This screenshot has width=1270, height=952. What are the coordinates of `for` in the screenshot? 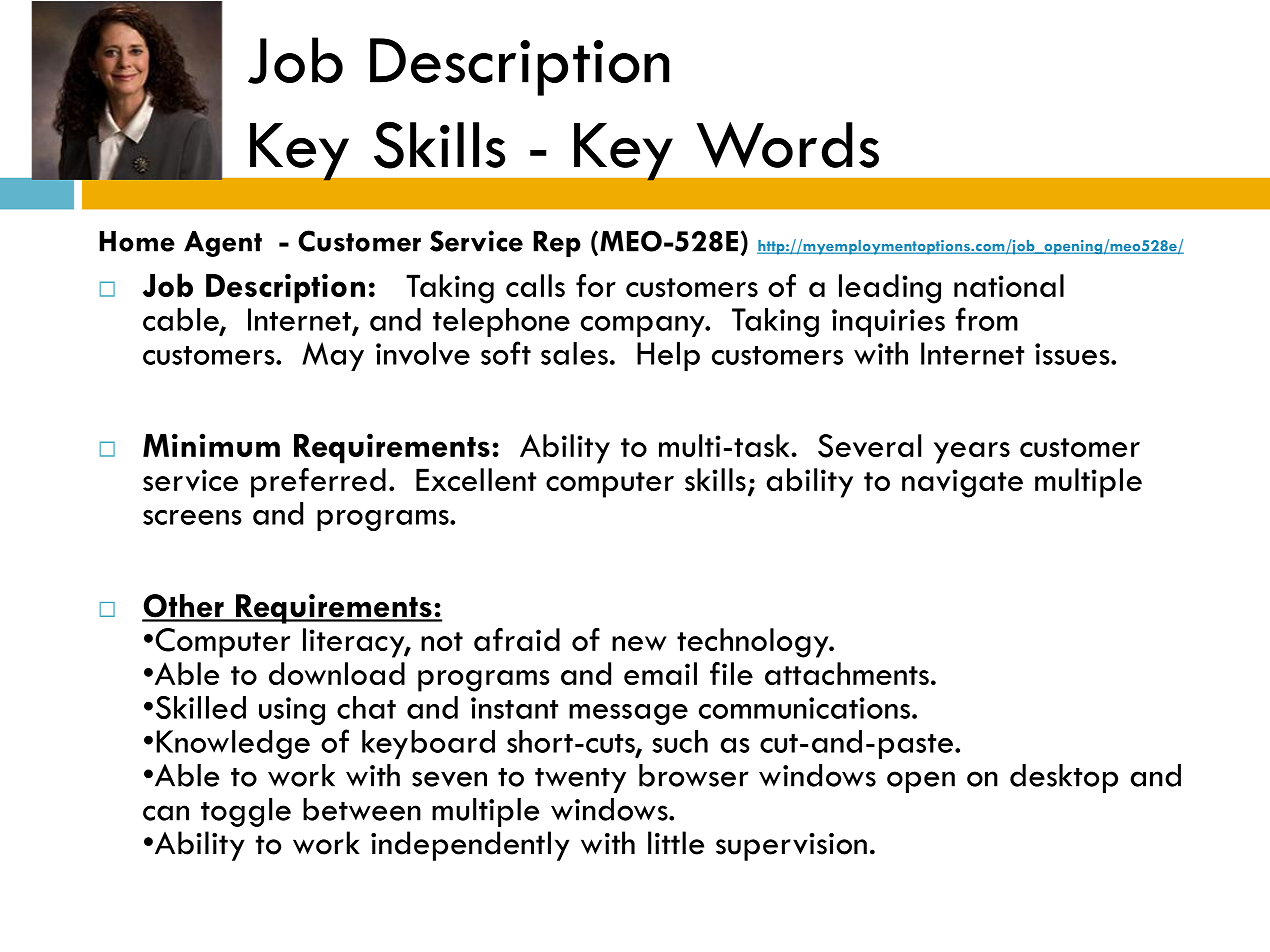 It's located at (596, 285).
